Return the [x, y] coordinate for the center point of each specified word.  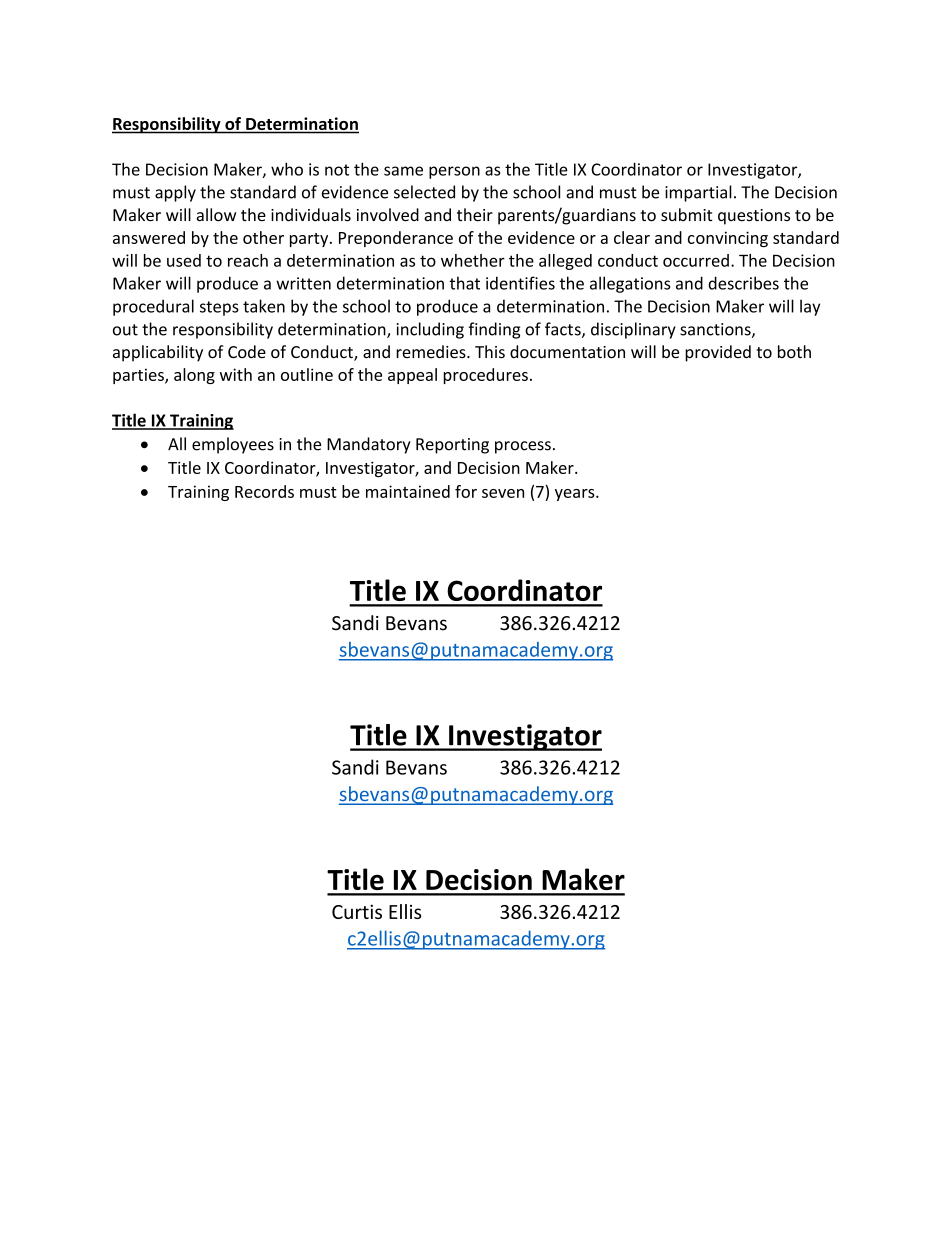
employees [233, 445]
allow [216, 215]
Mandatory [368, 445]
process [523, 447]
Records [264, 491]
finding [494, 330]
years [576, 495]
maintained [408, 491]
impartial [698, 193]
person [454, 172]
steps [219, 308]
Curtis [357, 911]
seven [503, 493]
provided [718, 353]
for [466, 491]
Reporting [452, 446]
